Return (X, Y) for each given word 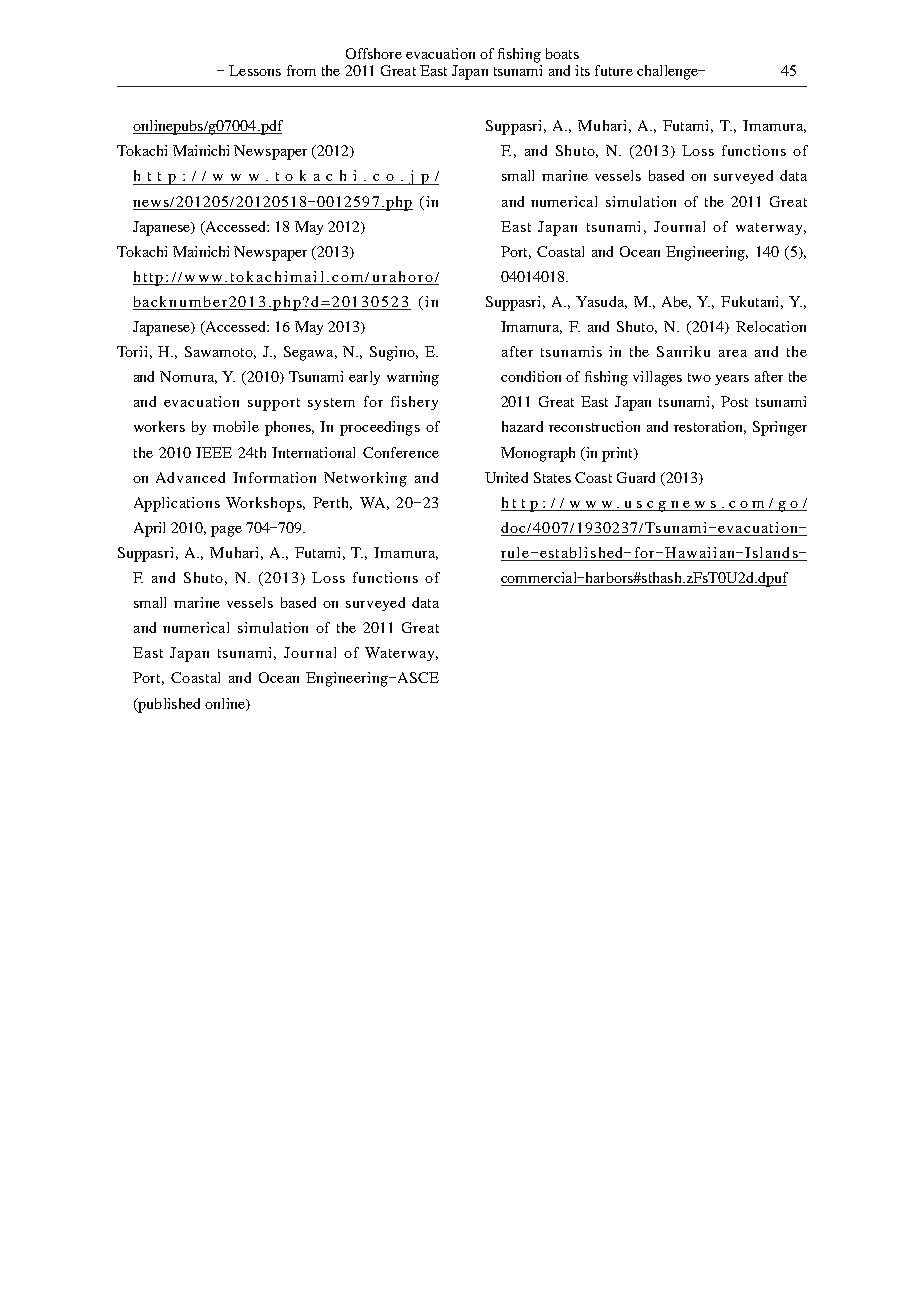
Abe (676, 302)
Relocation (771, 326)
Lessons (255, 70)
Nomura (188, 377)
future (614, 70)
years (732, 380)
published (168, 705)
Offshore (374, 53)
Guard (636, 477)
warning (413, 378)
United (506, 477)
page (226, 531)
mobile (236, 426)
